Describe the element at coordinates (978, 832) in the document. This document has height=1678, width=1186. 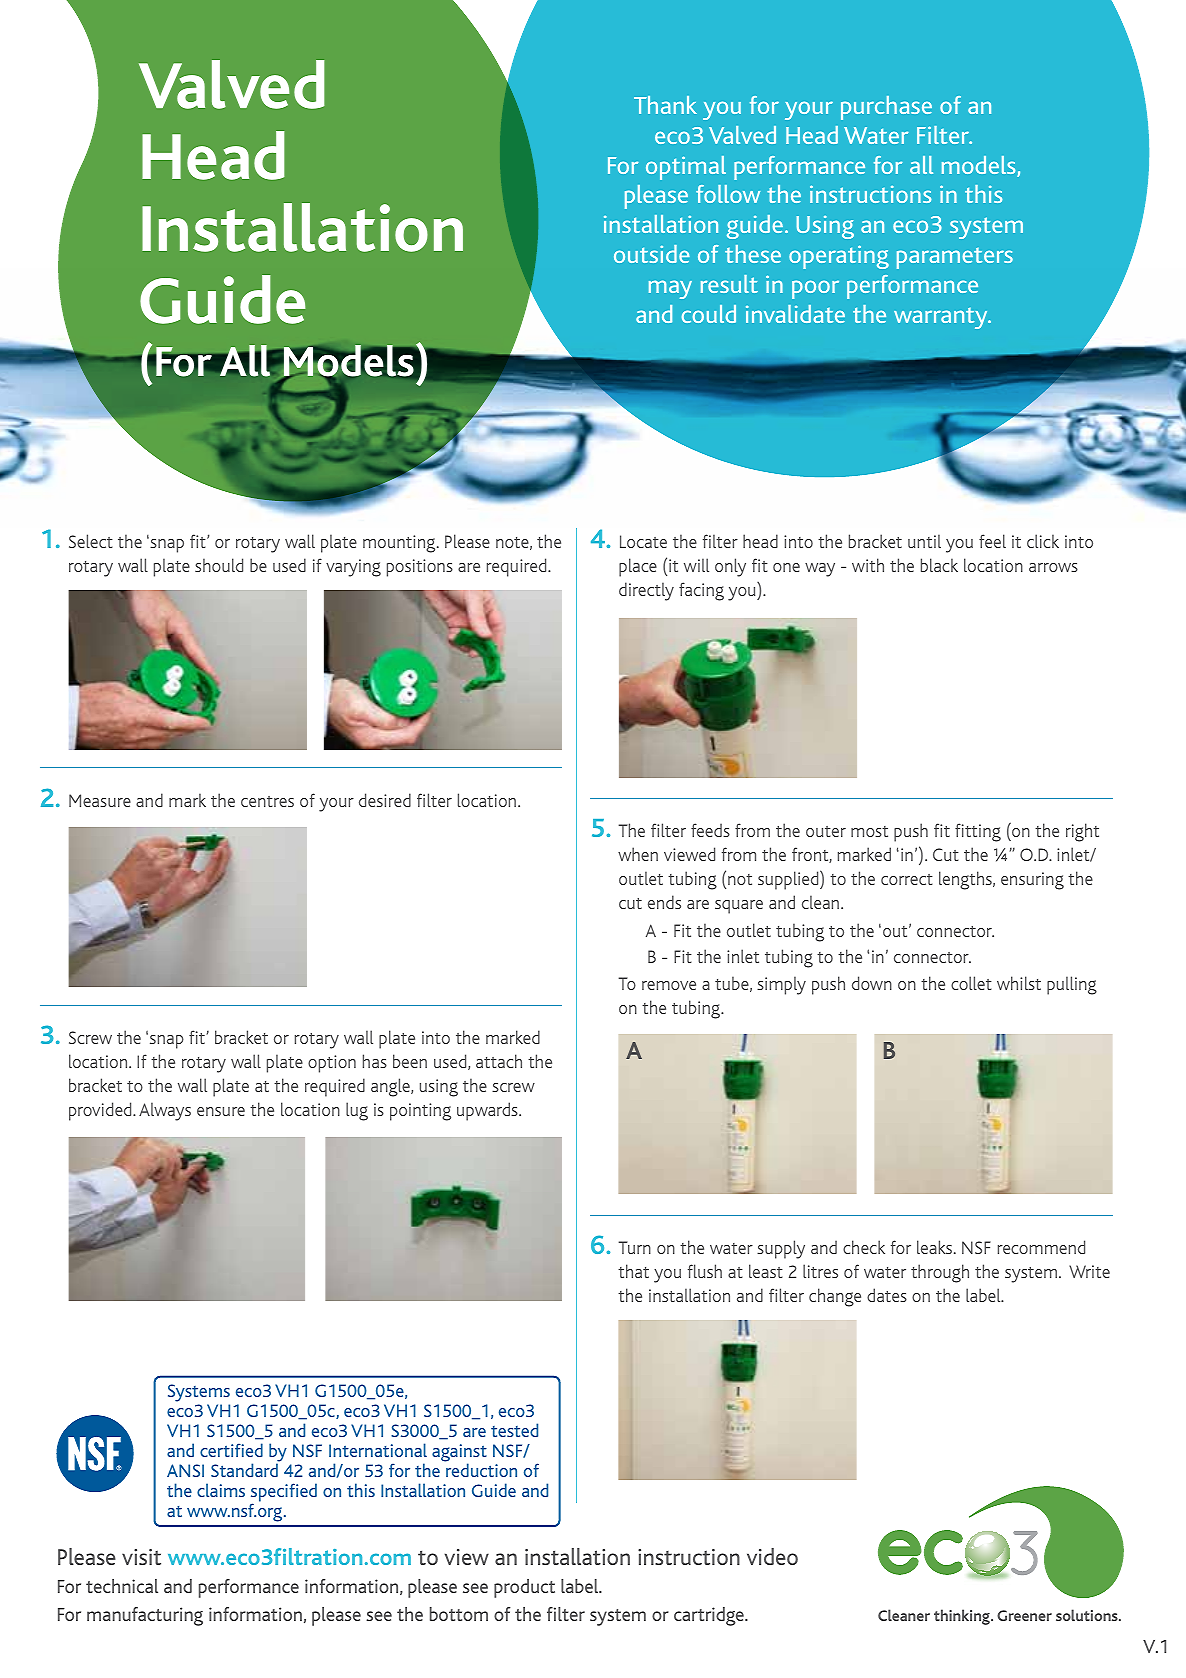
I see `fitting` at that location.
